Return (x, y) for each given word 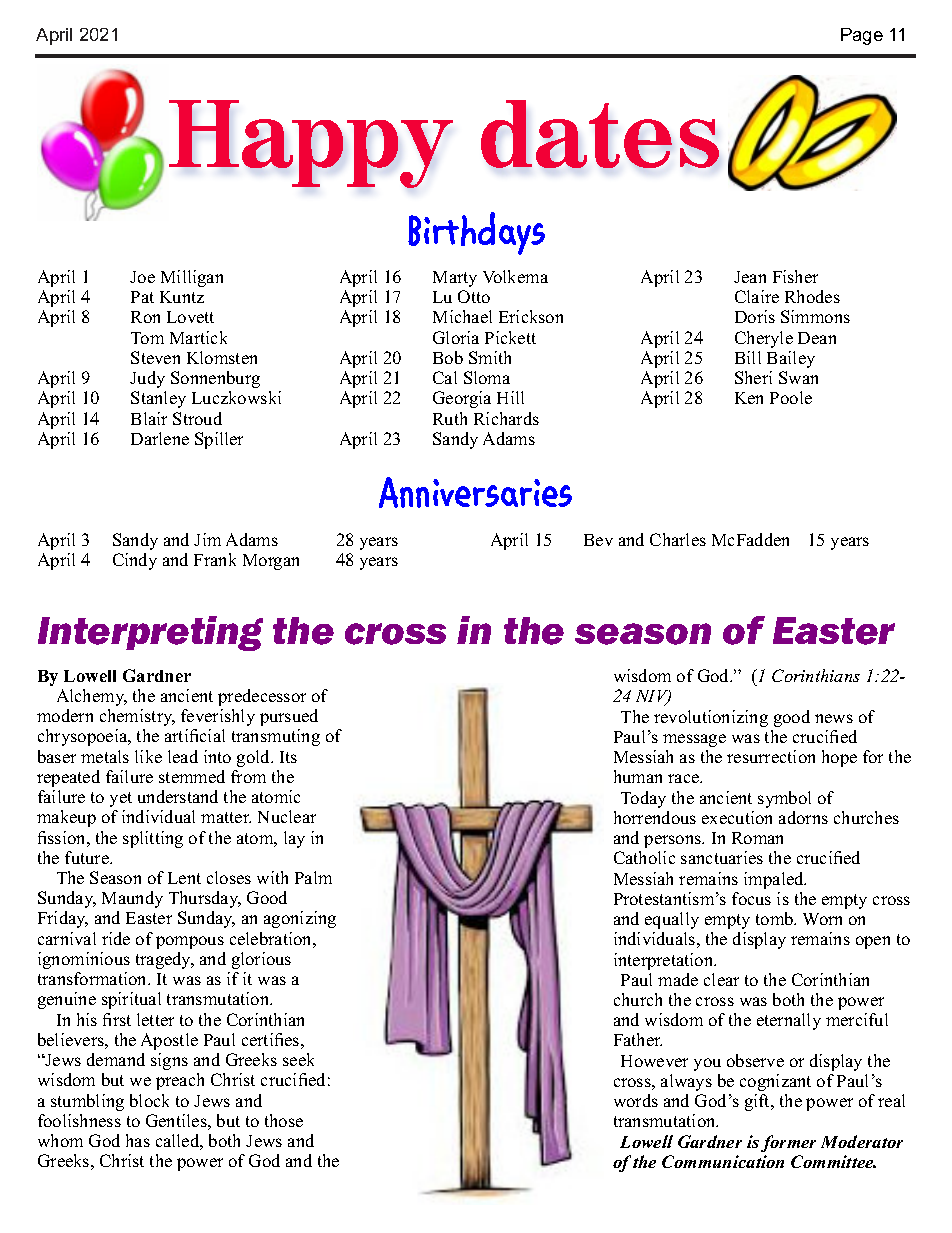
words (636, 1100)
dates (600, 134)
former (788, 1143)
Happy (311, 144)
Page (862, 36)
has (138, 1140)
